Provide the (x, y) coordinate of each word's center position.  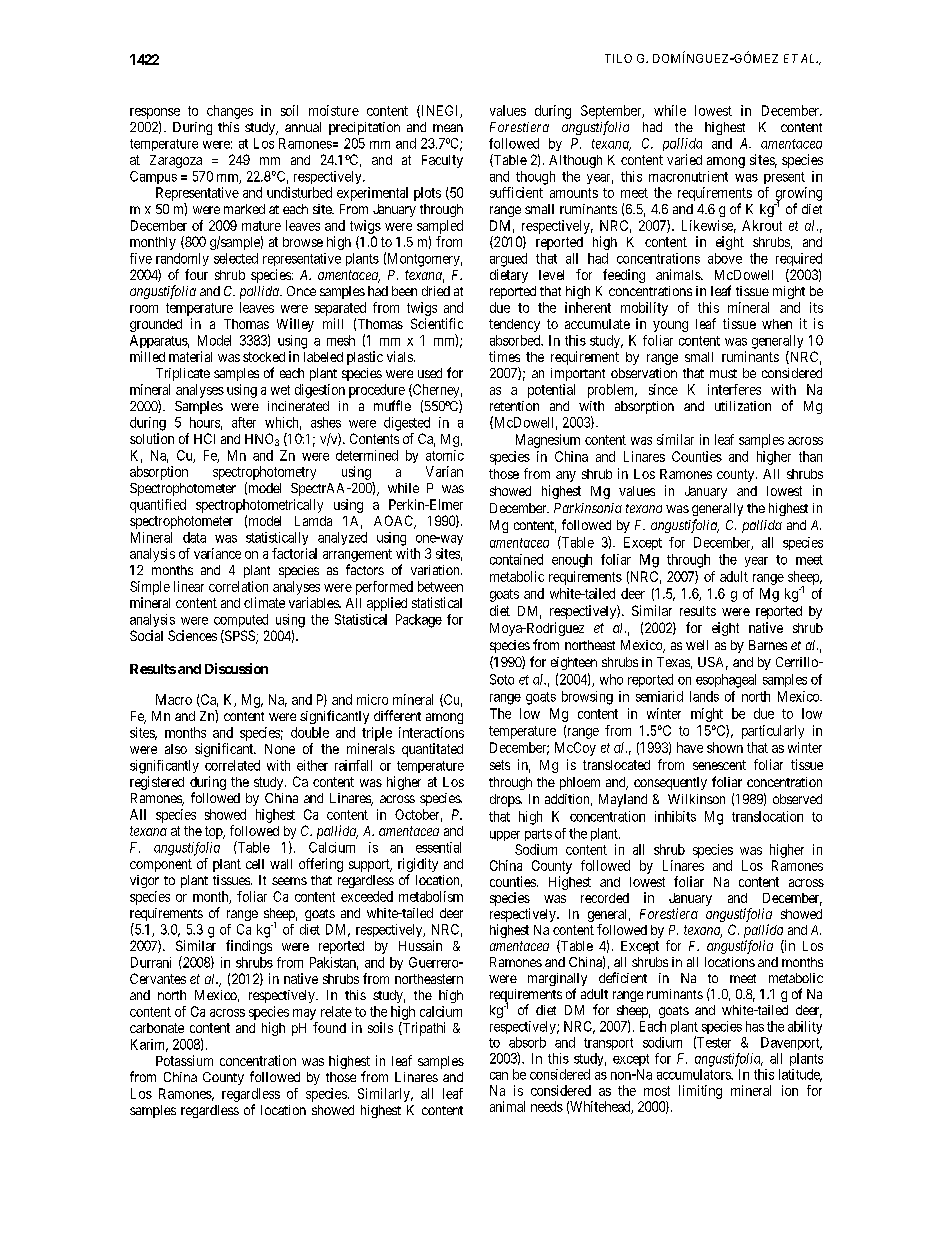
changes (230, 112)
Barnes (768, 645)
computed (241, 620)
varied (684, 159)
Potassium (184, 1060)
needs (547, 1106)
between (440, 586)
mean (448, 128)
